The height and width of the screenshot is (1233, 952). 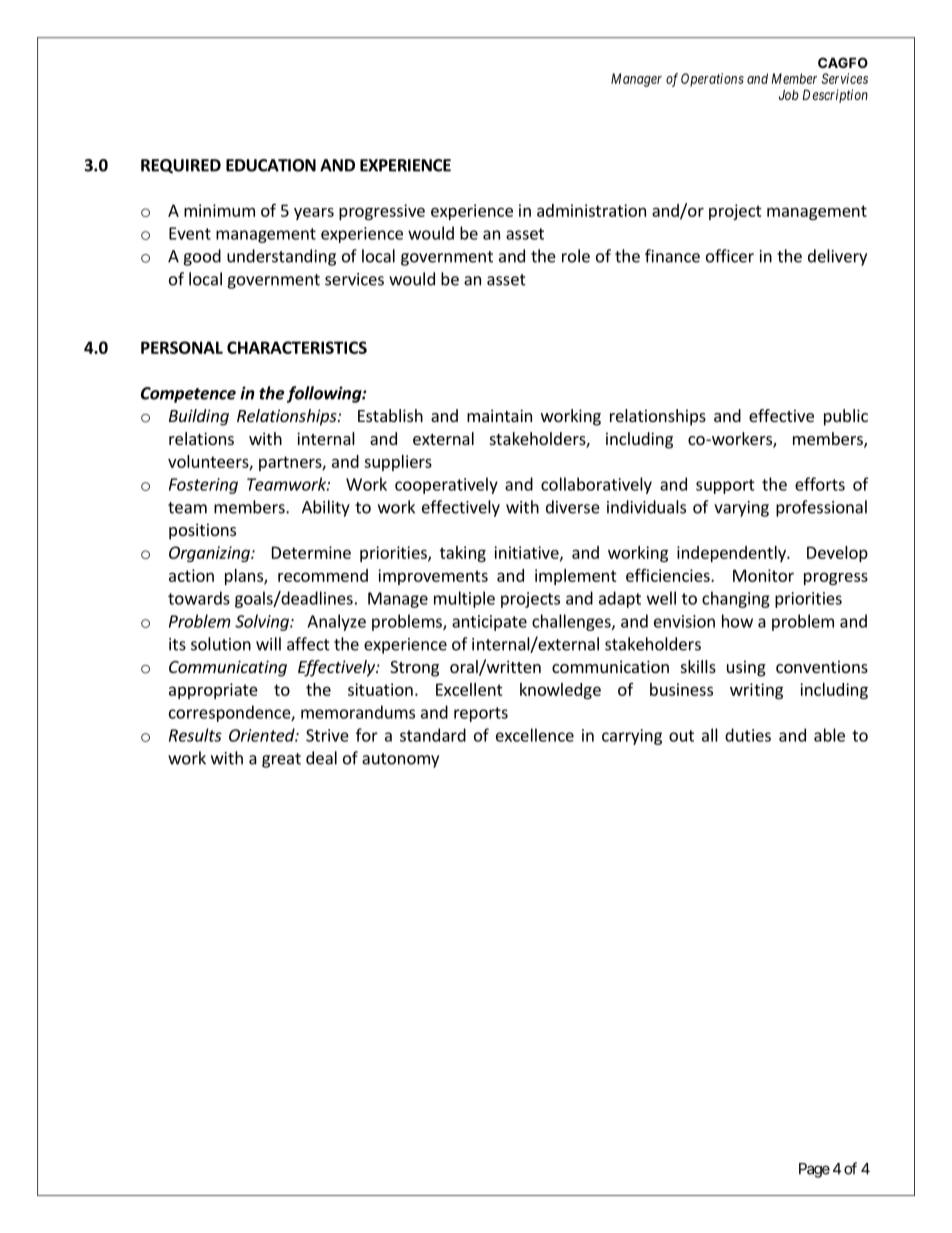 I want to click on EDUCATION, so click(x=271, y=165).
